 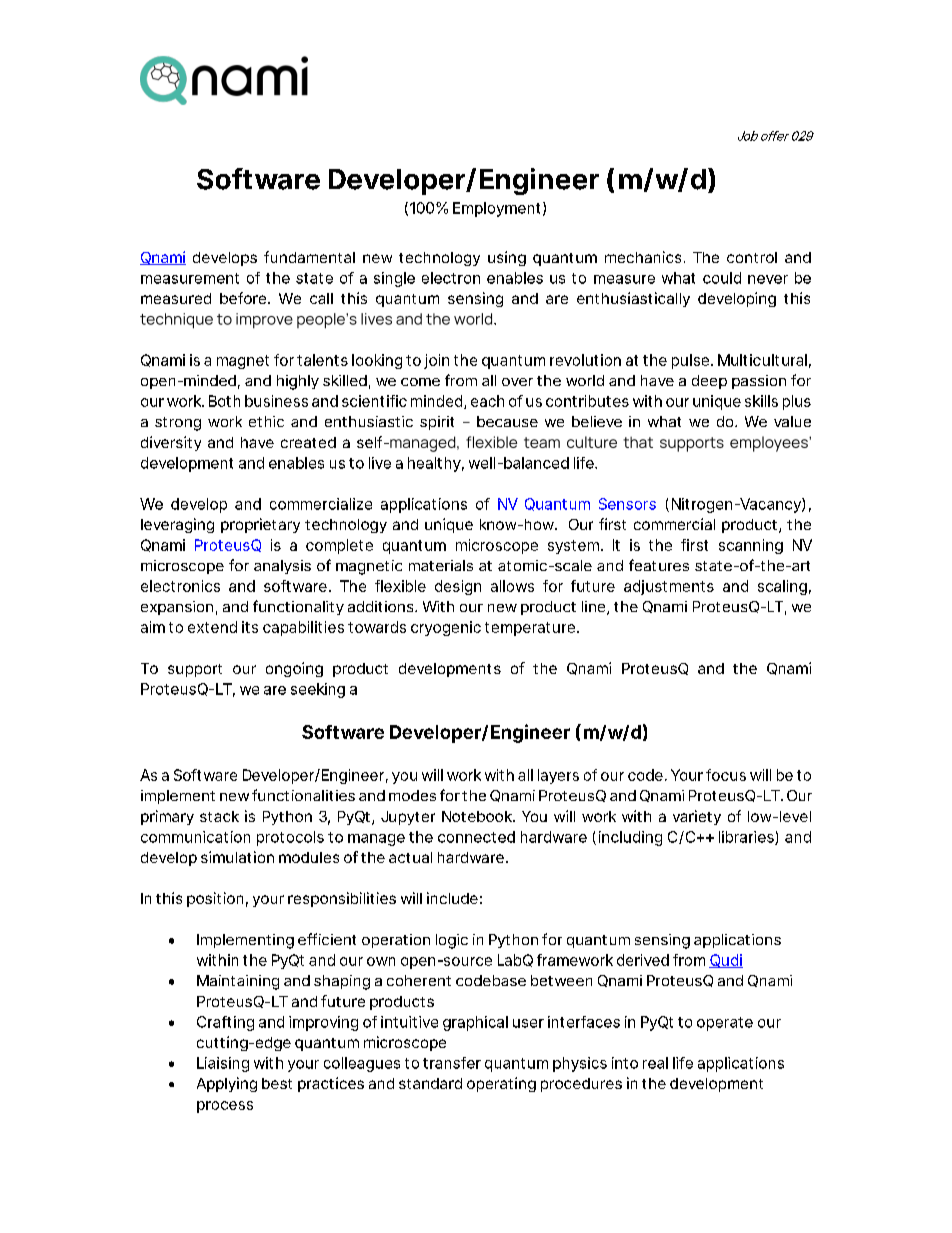 I want to click on fundamental, so click(x=309, y=257).
